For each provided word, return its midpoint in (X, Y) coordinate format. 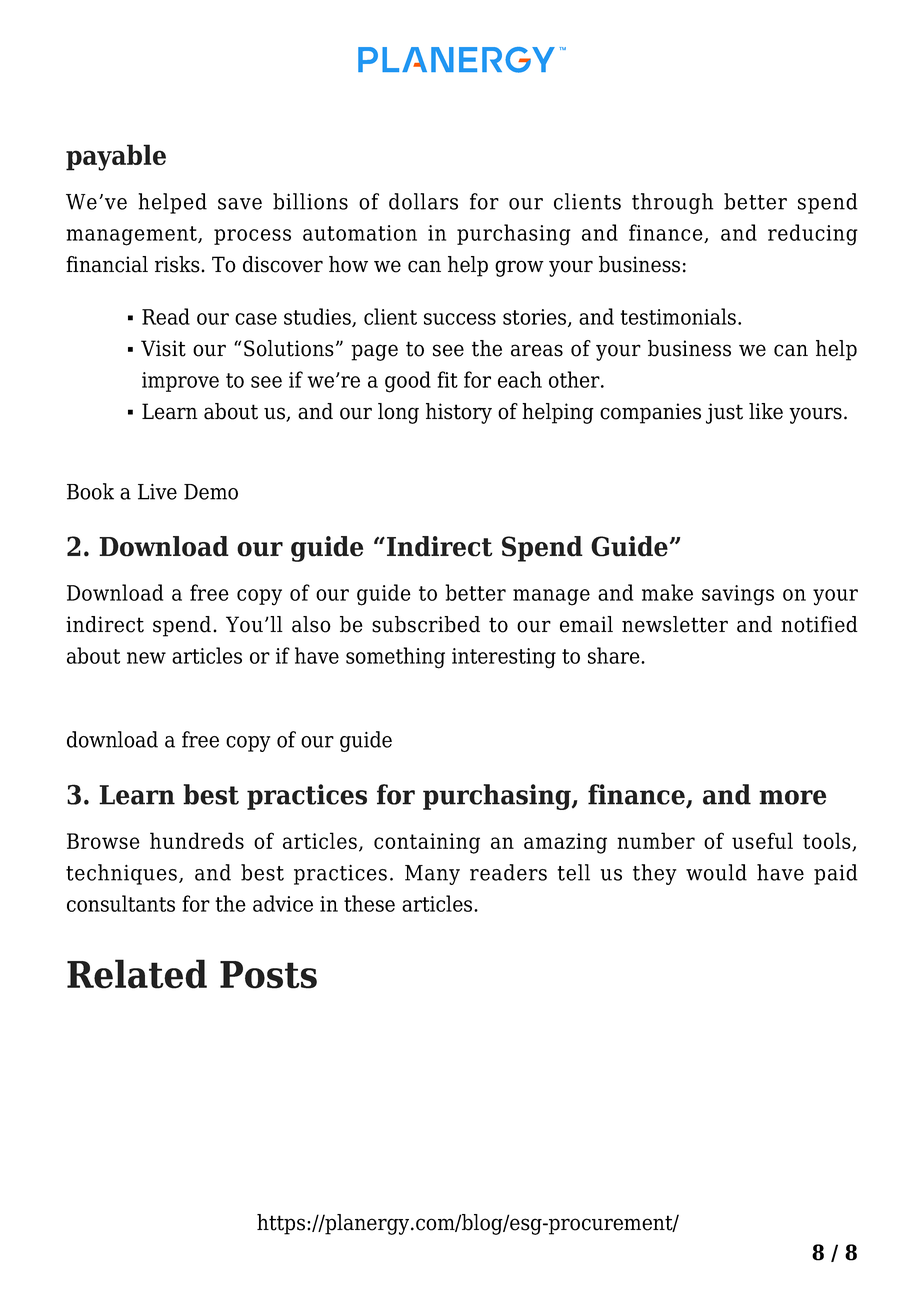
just (724, 413)
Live (157, 492)
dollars (423, 201)
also (311, 624)
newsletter (675, 624)
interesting (504, 658)
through (673, 203)
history (459, 413)
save (240, 204)
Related (137, 974)
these (369, 903)
